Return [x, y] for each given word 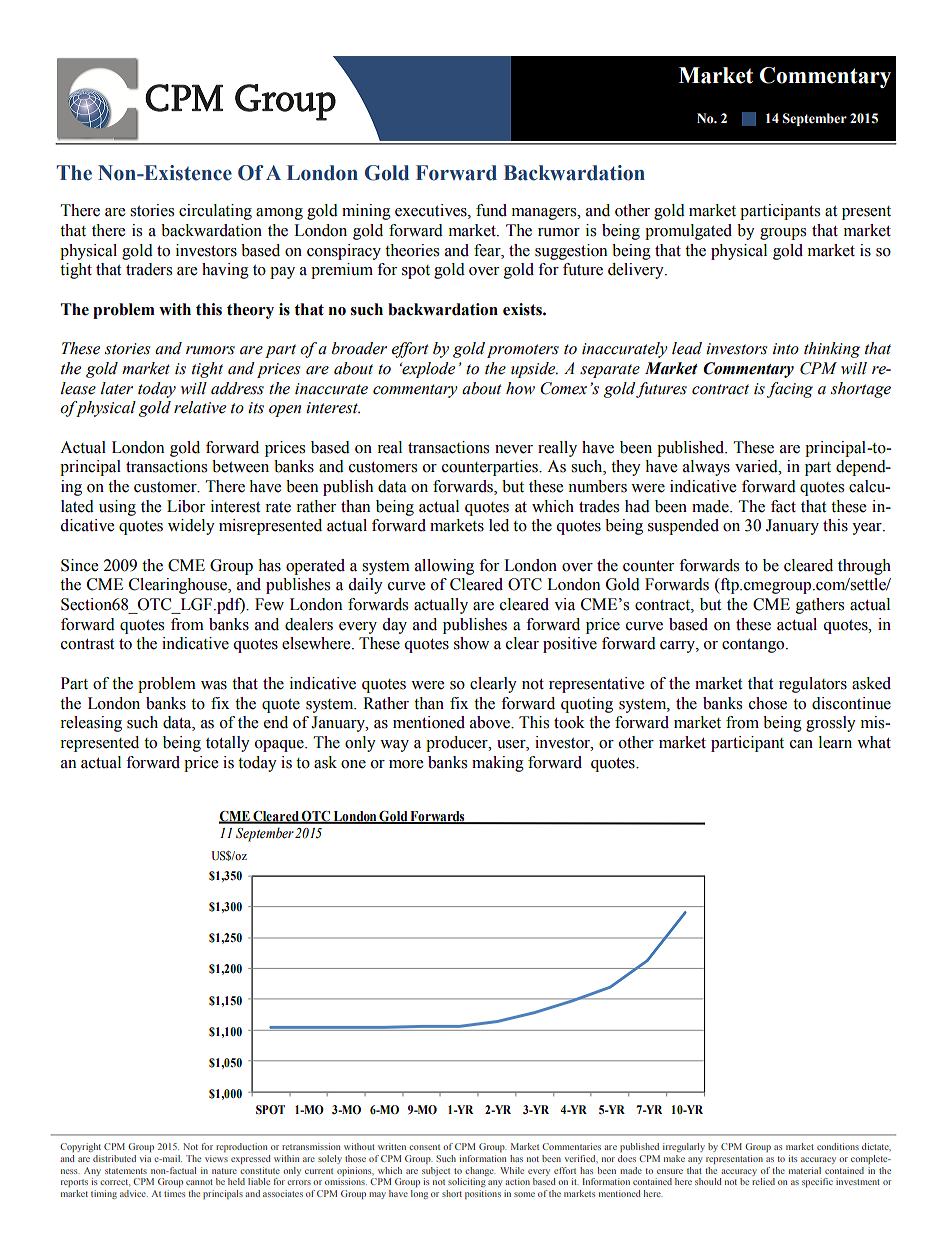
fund [491, 210]
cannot [199, 1182]
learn [835, 742]
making [498, 764]
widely [191, 527]
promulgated [688, 232]
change [480, 1171]
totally [228, 744]
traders [149, 269]
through [864, 567]
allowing [444, 567]
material [805, 1170]
